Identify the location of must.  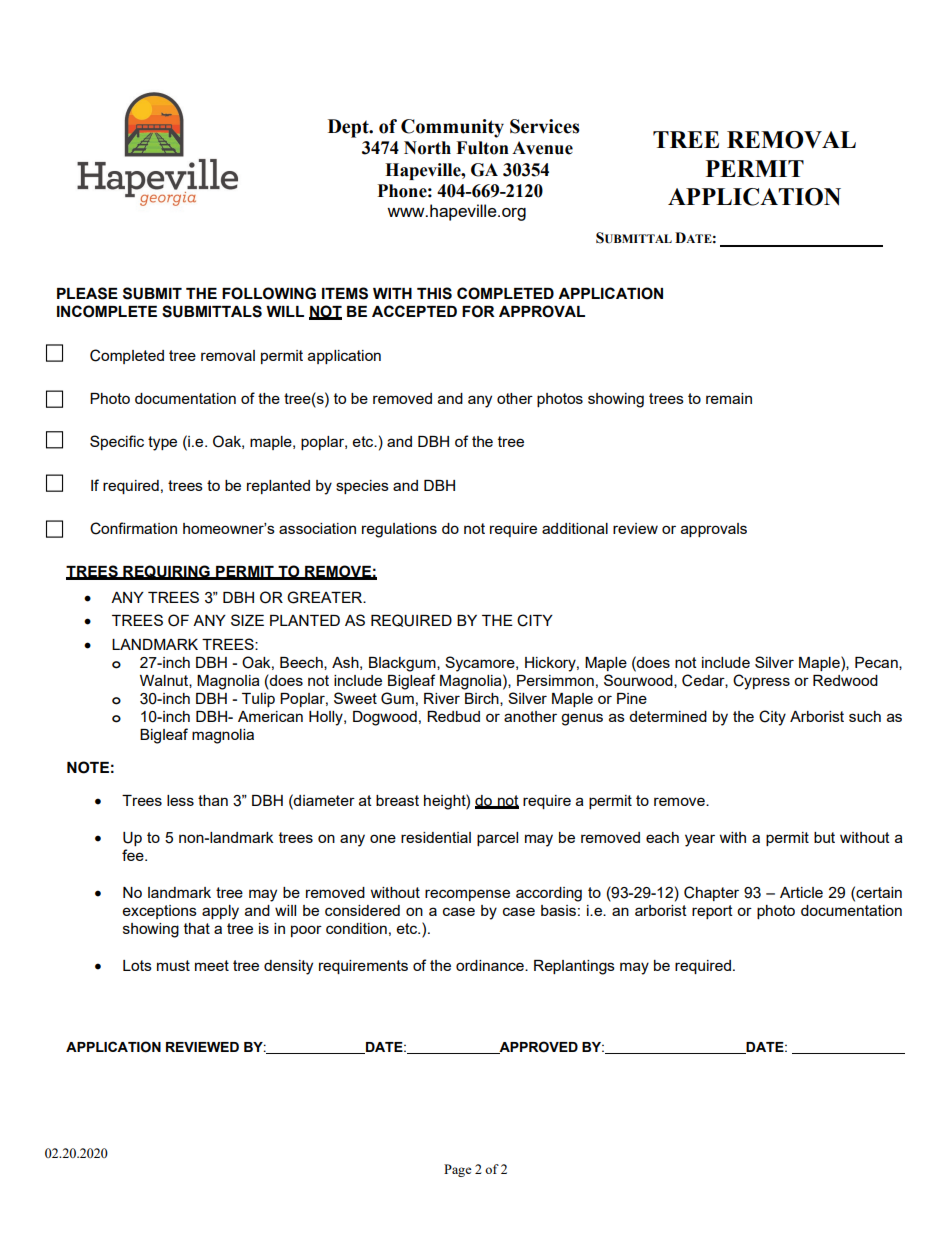
(173, 965).
